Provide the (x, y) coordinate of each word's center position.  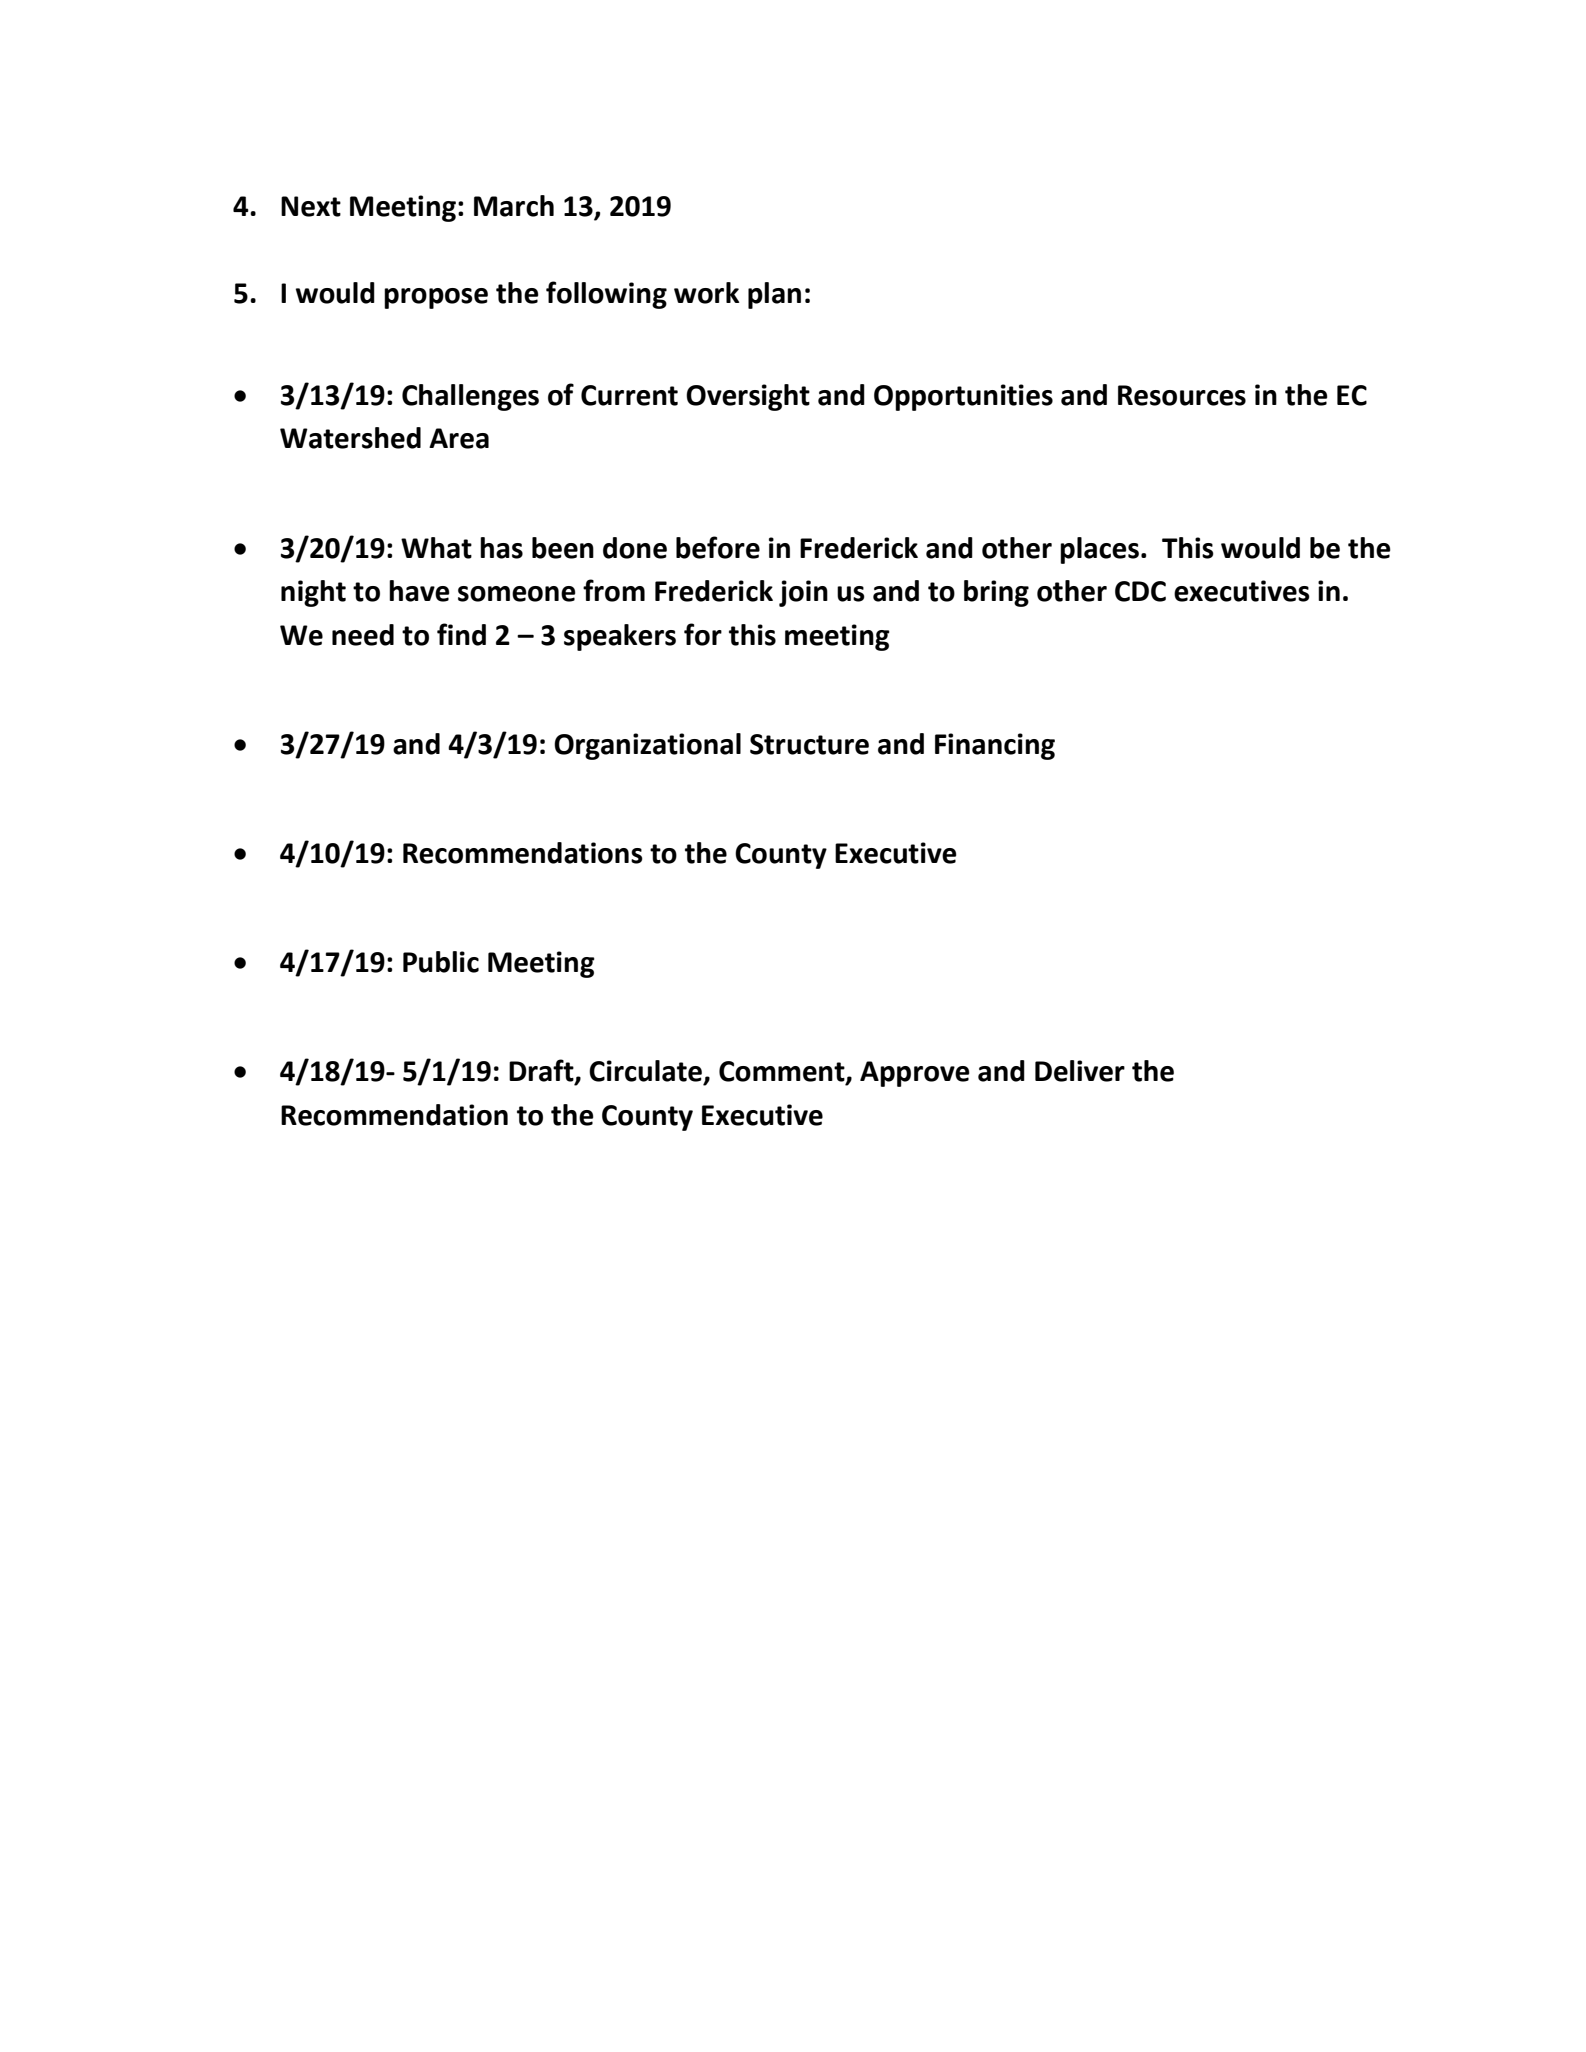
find (461, 634)
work (706, 293)
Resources (1182, 395)
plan (774, 295)
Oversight (748, 397)
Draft (542, 1071)
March (514, 206)
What (436, 548)
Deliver (1080, 1071)
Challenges (470, 397)
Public (441, 962)
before (718, 547)
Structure (809, 744)
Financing (995, 746)
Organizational (647, 746)
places (1099, 550)
